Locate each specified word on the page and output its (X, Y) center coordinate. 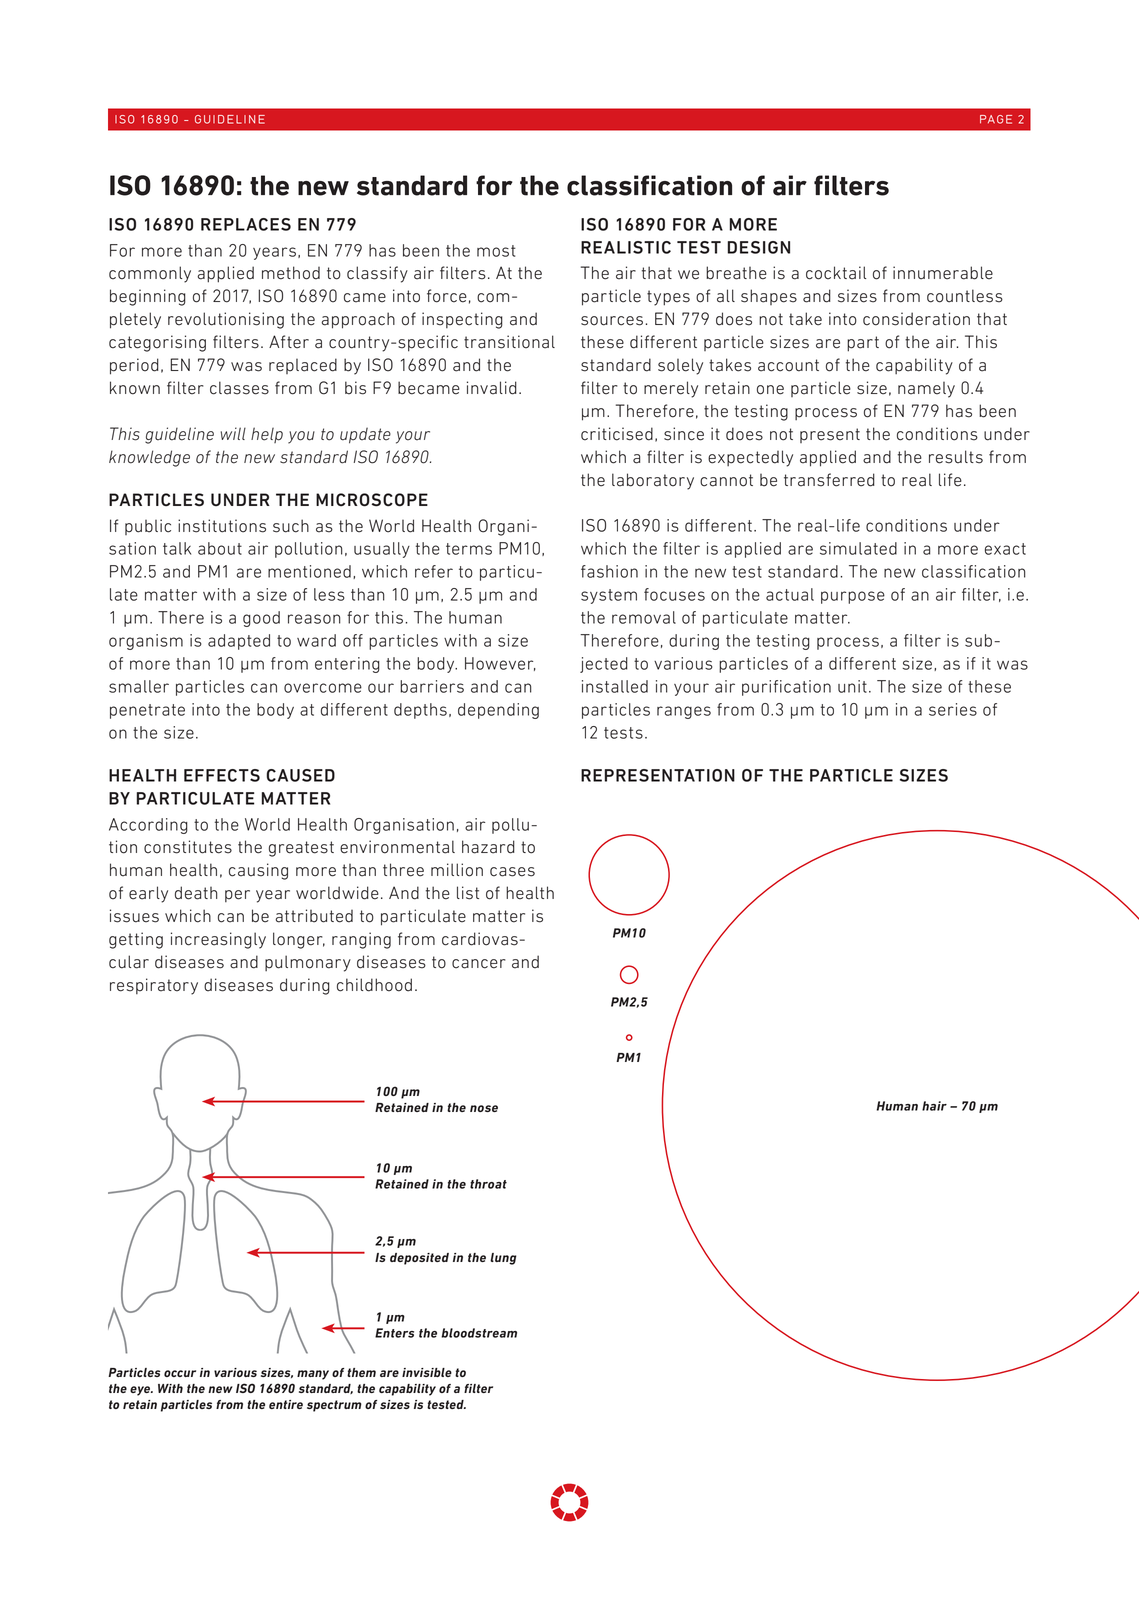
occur (180, 1373)
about (220, 548)
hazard (488, 847)
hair (934, 1106)
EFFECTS (222, 775)
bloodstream (479, 1333)
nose (484, 1108)
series (953, 709)
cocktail (836, 273)
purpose (853, 597)
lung (503, 1259)
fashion (609, 571)
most (496, 251)
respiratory (154, 986)
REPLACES (246, 224)
